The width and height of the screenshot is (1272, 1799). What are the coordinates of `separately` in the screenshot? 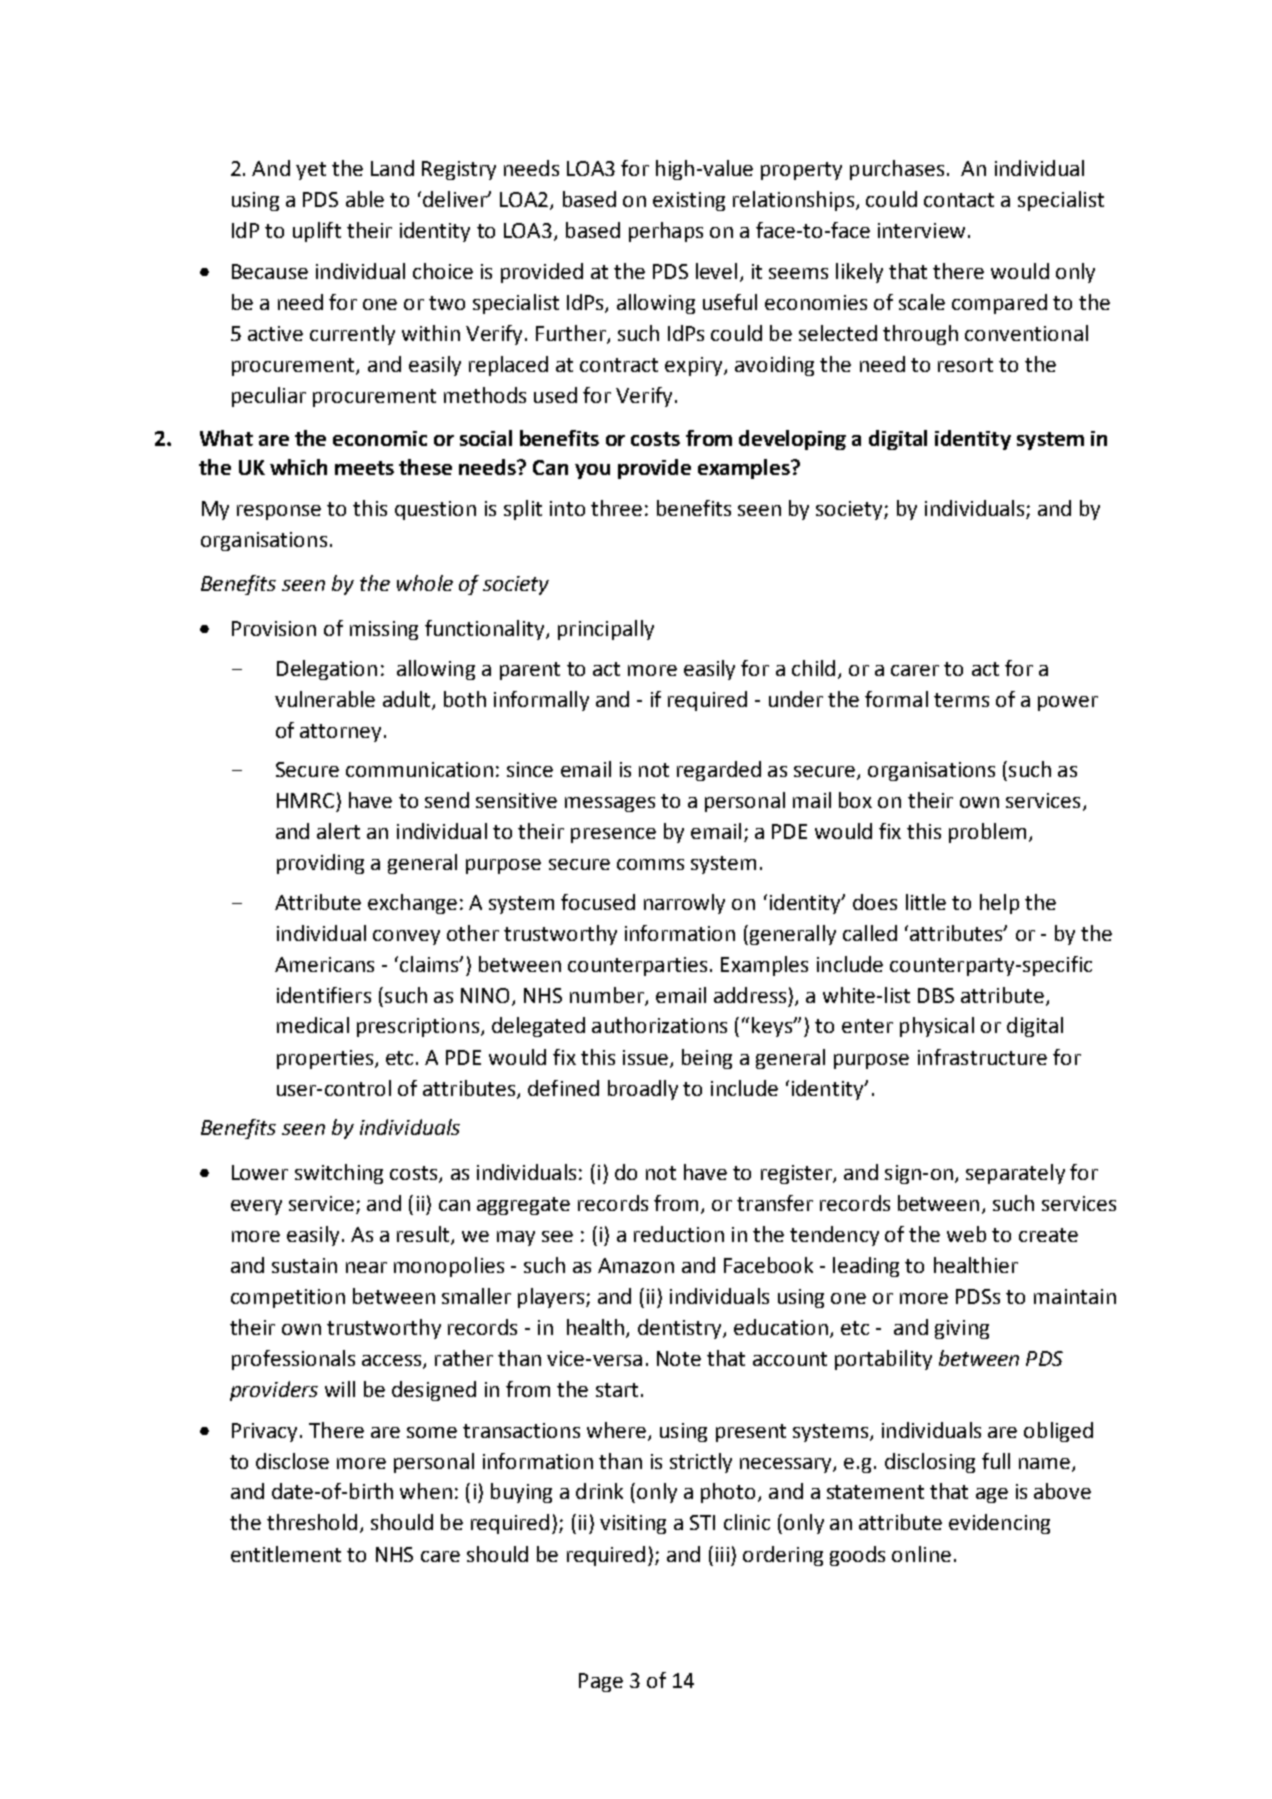 It's located at (1015, 1174).
